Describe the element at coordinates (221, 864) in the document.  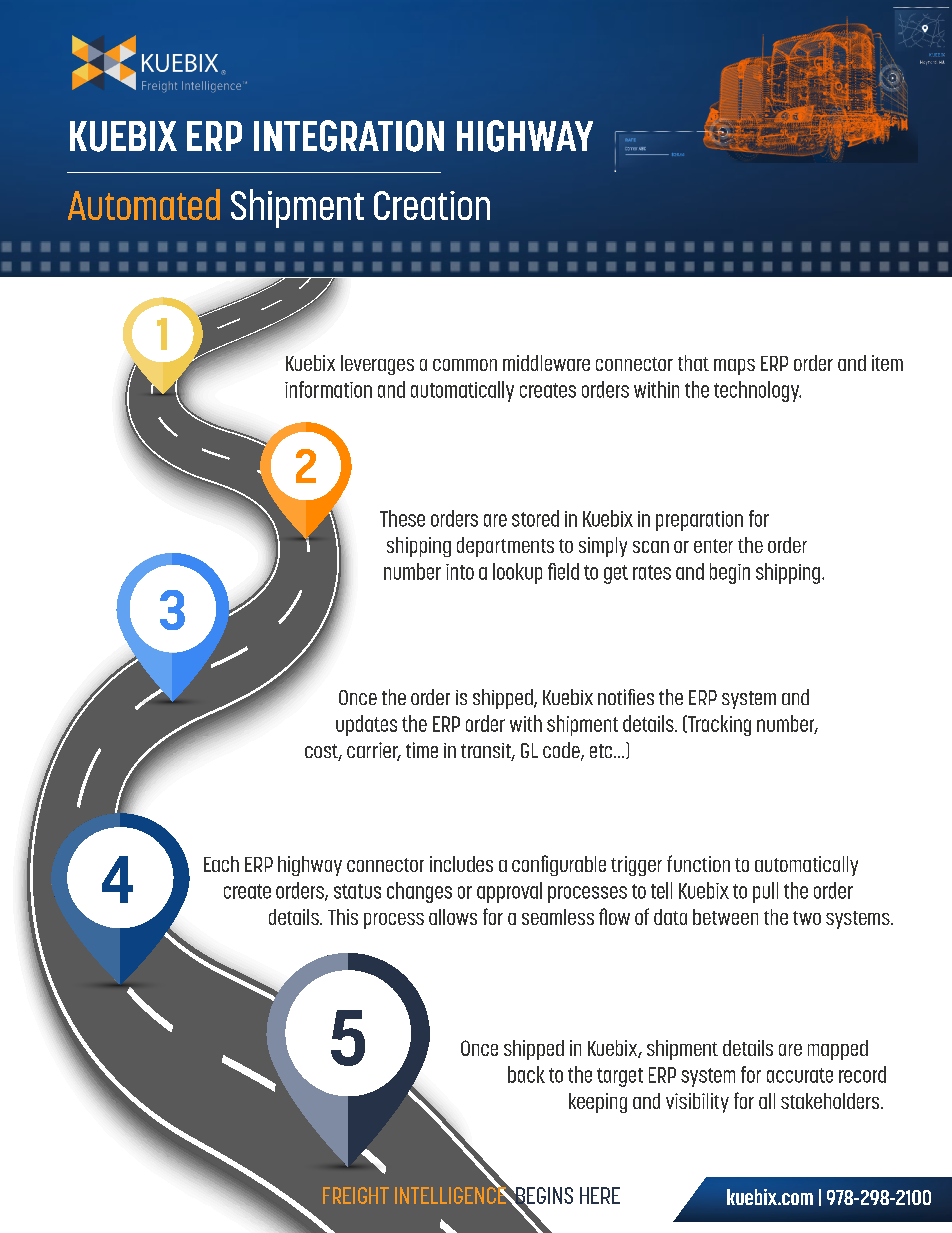
I see `Each` at that location.
